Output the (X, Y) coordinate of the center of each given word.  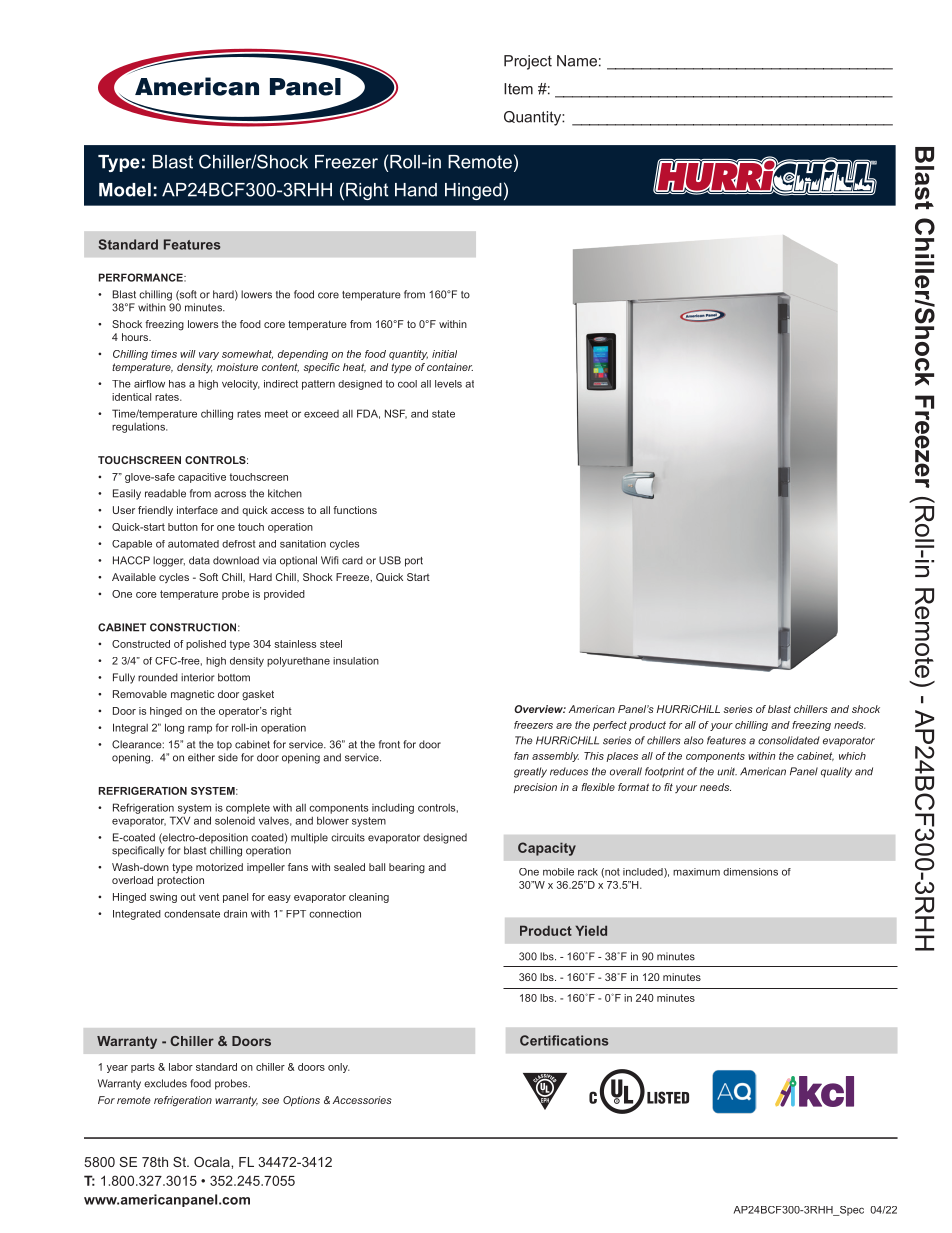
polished (206, 645)
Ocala (213, 1162)
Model (125, 190)
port (414, 562)
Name (577, 61)
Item (518, 89)
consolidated (789, 740)
